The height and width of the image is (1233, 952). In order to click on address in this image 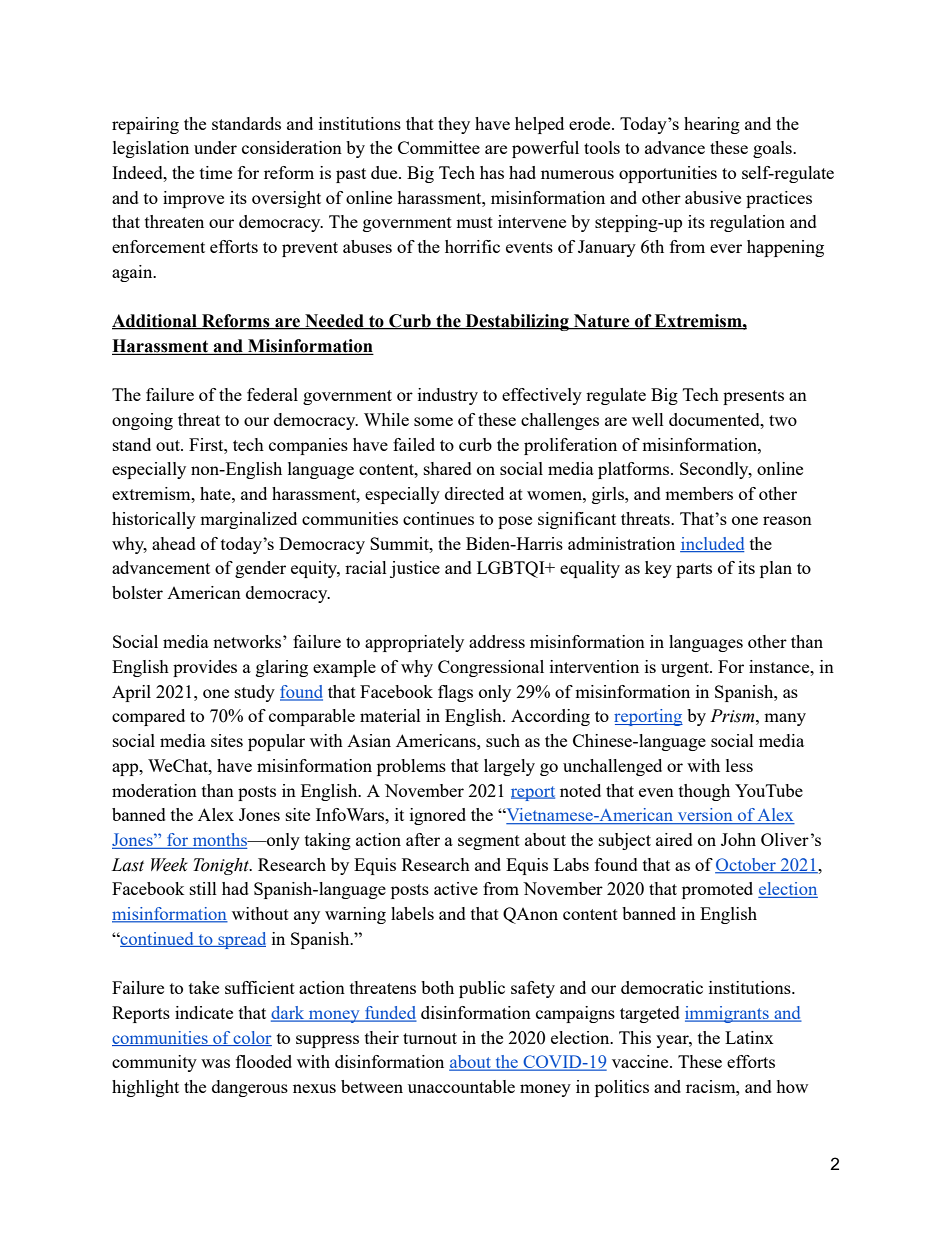, I will do `click(497, 641)`.
